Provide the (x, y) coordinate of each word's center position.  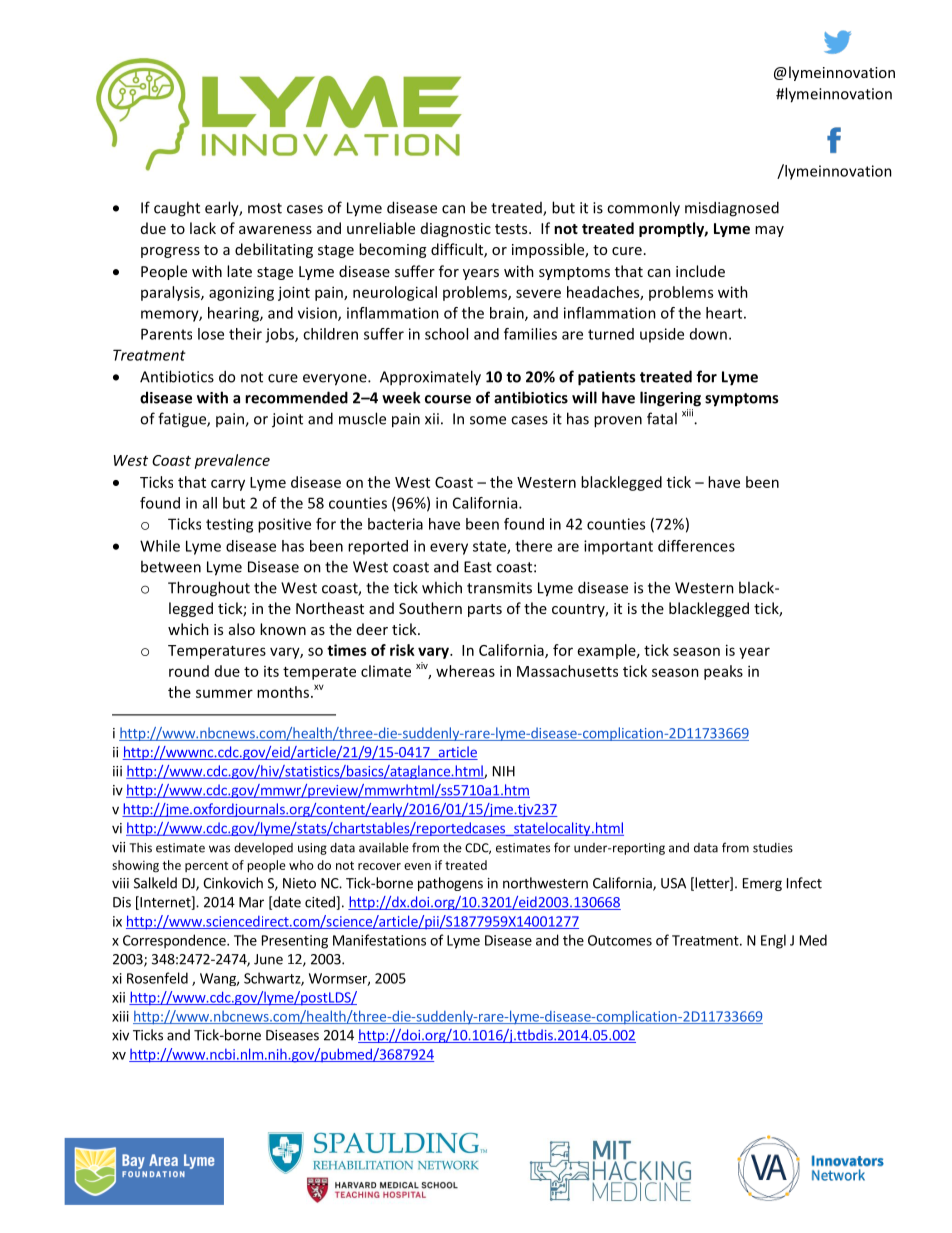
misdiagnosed (732, 209)
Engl (773, 941)
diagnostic (456, 229)
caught (177, 209)
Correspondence (175, 941)
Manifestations (379, 940)
